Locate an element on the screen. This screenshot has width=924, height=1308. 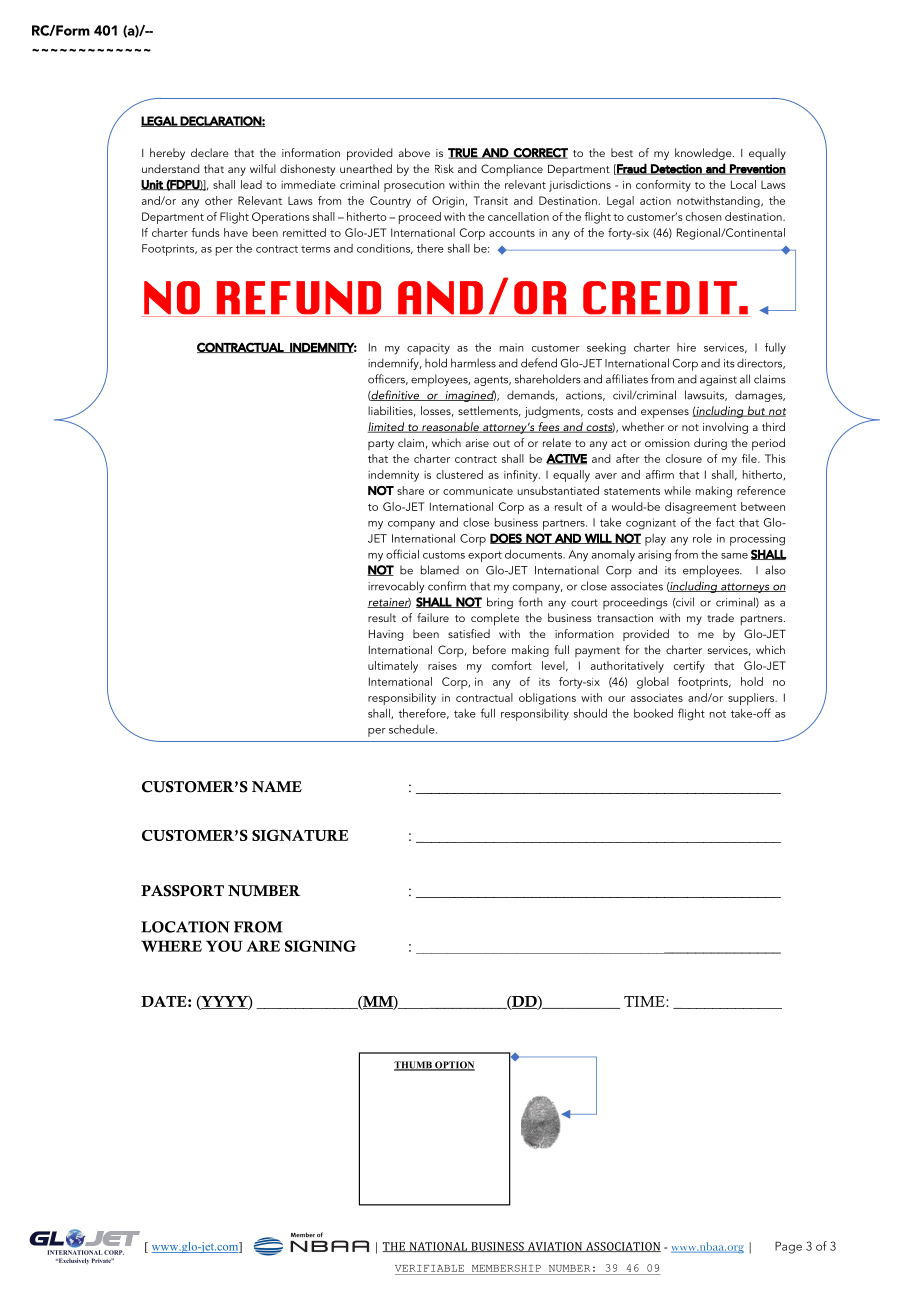
other is located at coordinates (219, 200).
